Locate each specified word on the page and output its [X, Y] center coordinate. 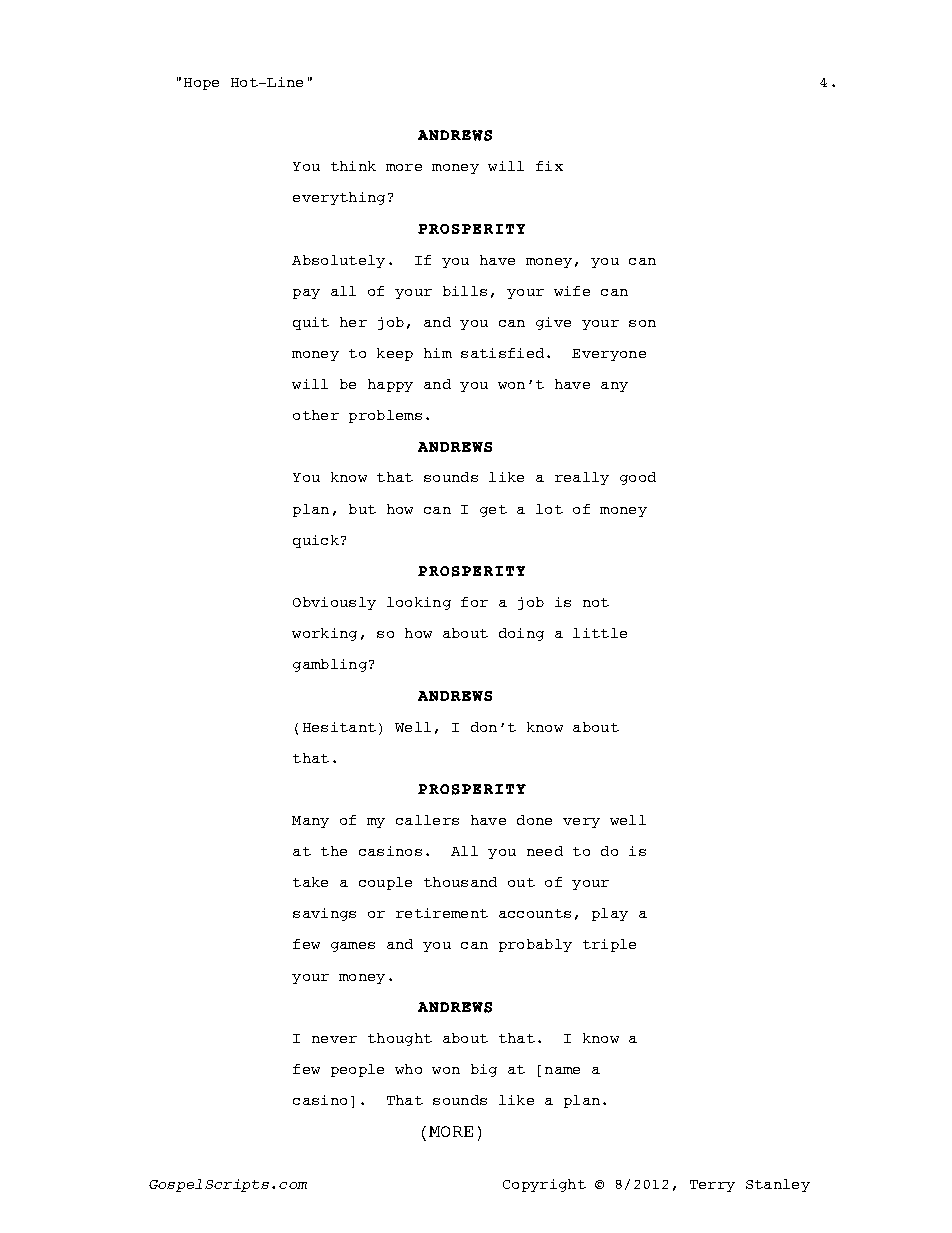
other [316, 415]
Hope [201, 84]
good [638, 478]
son [642, 323]
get [493, 511]
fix [549, 166]
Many [310, 822]
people [357, 1070]
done [534, 820]
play [610, 914]
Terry [712, 1186]
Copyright [544, 1185]
